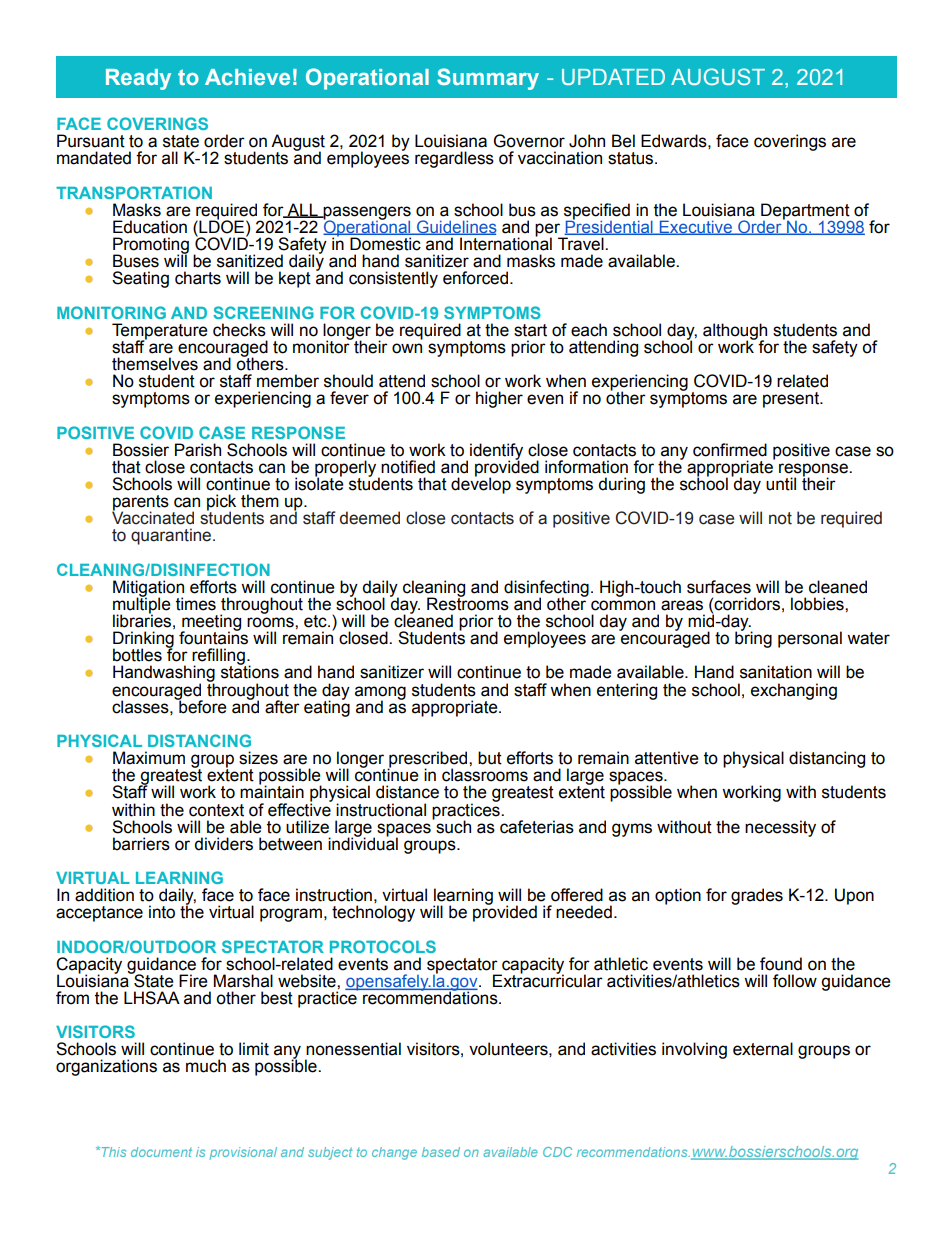 The image size is (952, 1233). Describe the element at coordinates (490, 758) in the screenshot. I see `but` at that location.
